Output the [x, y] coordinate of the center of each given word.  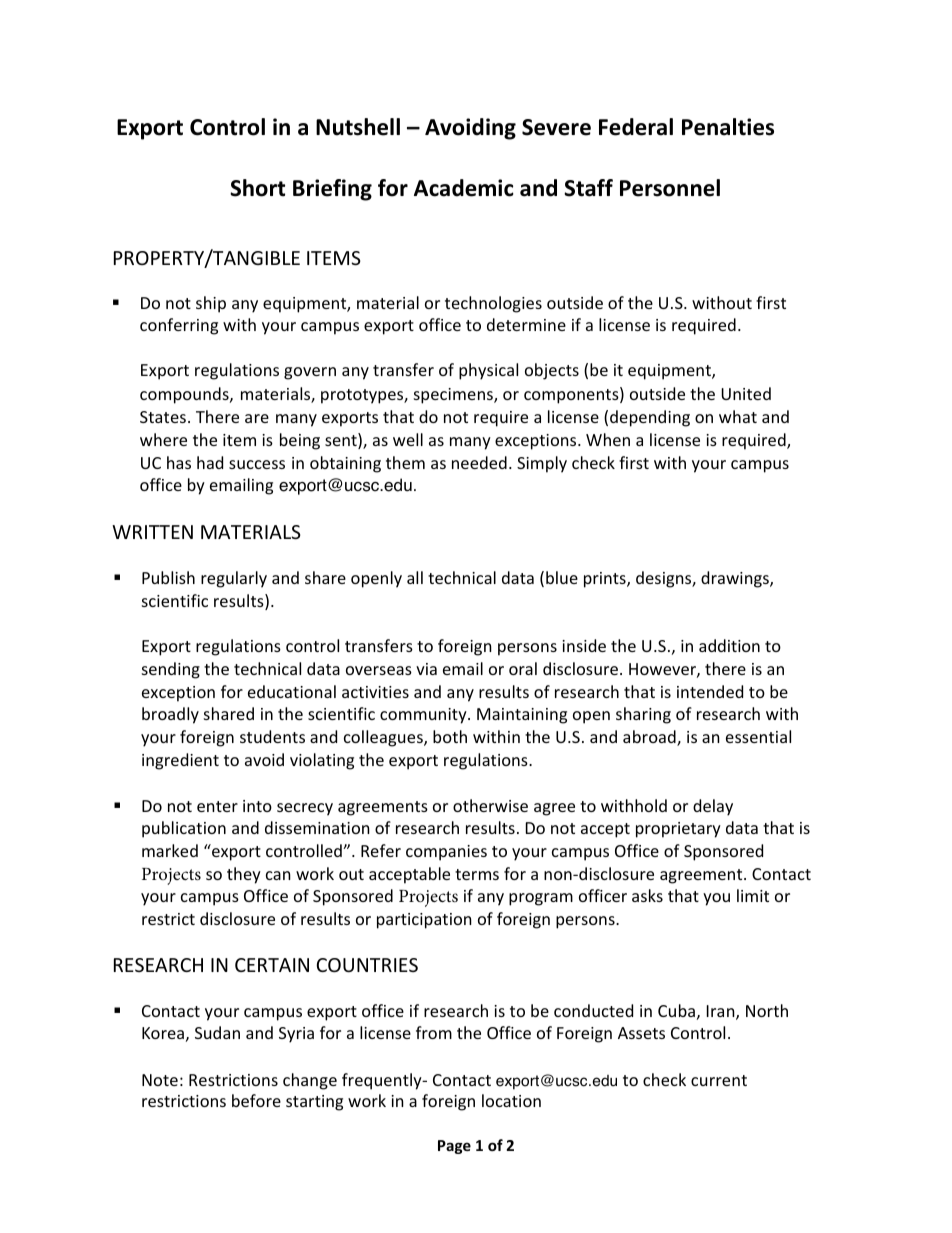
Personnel [670, 188]
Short [257, 188]
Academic [464, 188]
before [256, 1100]
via [426, 669]
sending [171, 670]
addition [729, 645]
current [719, 1080]
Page [454, 1147]
